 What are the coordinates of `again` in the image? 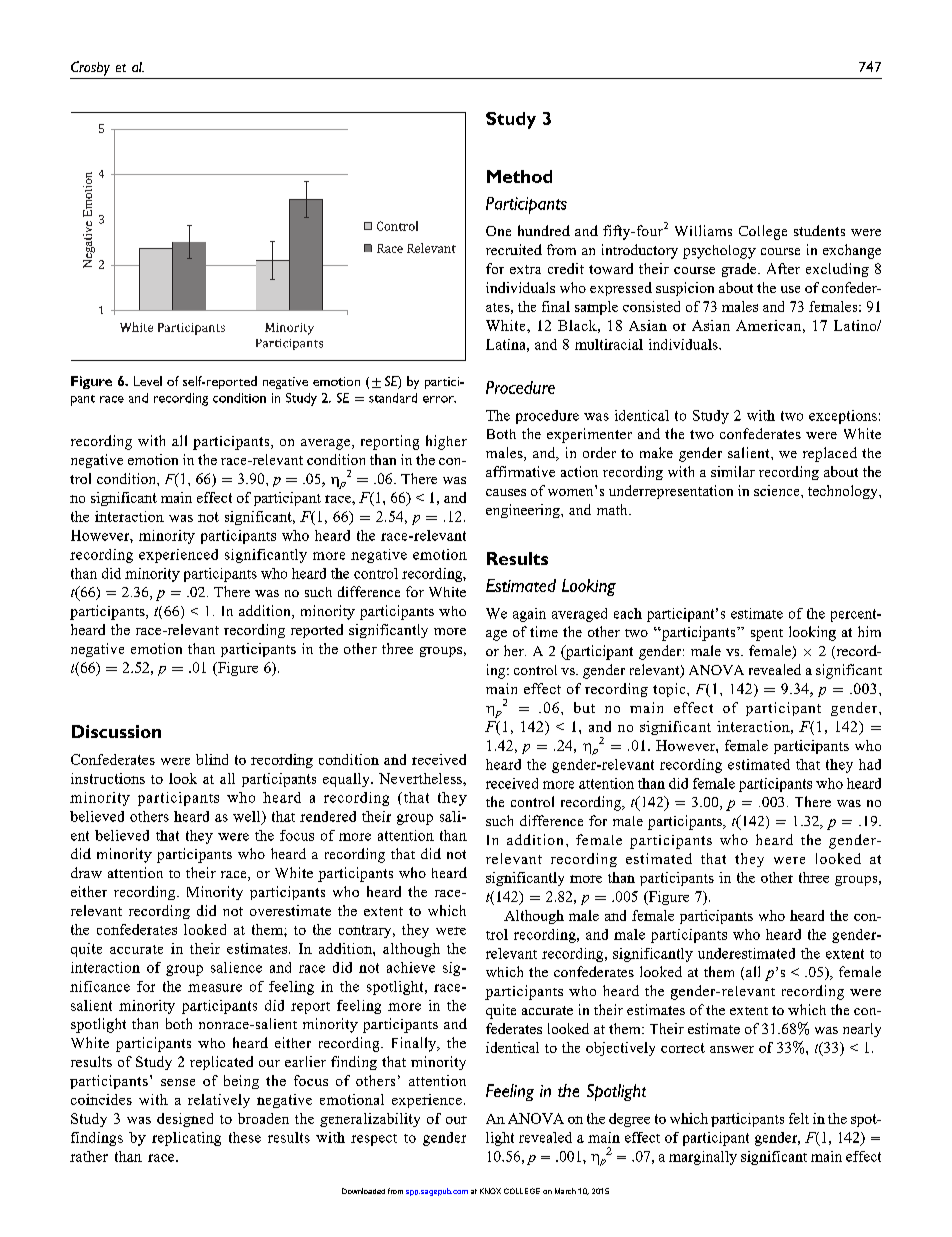 It's located at (529, 615).
